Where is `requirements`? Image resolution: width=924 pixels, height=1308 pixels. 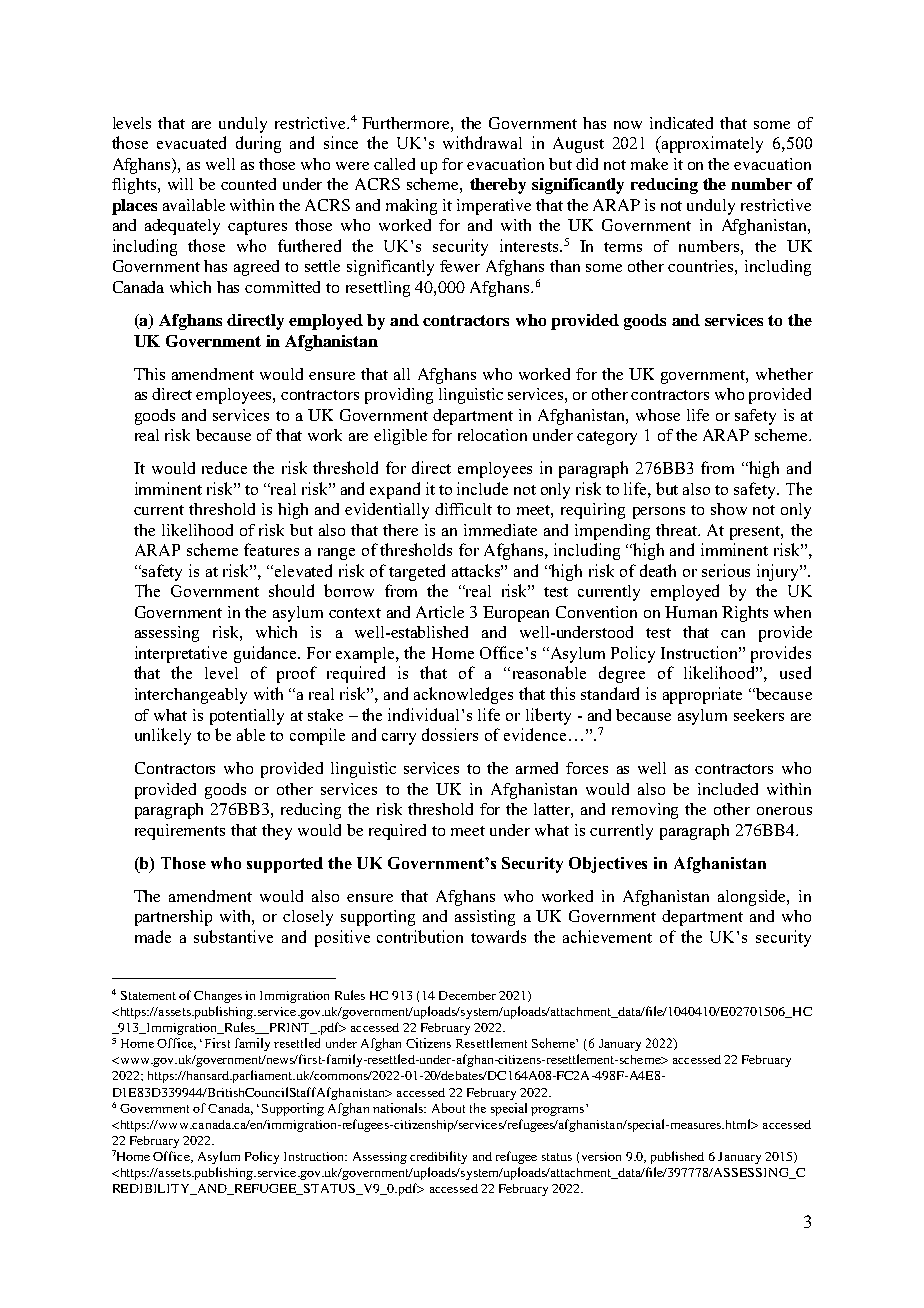
requirements is located at coordinates (180, 832).
